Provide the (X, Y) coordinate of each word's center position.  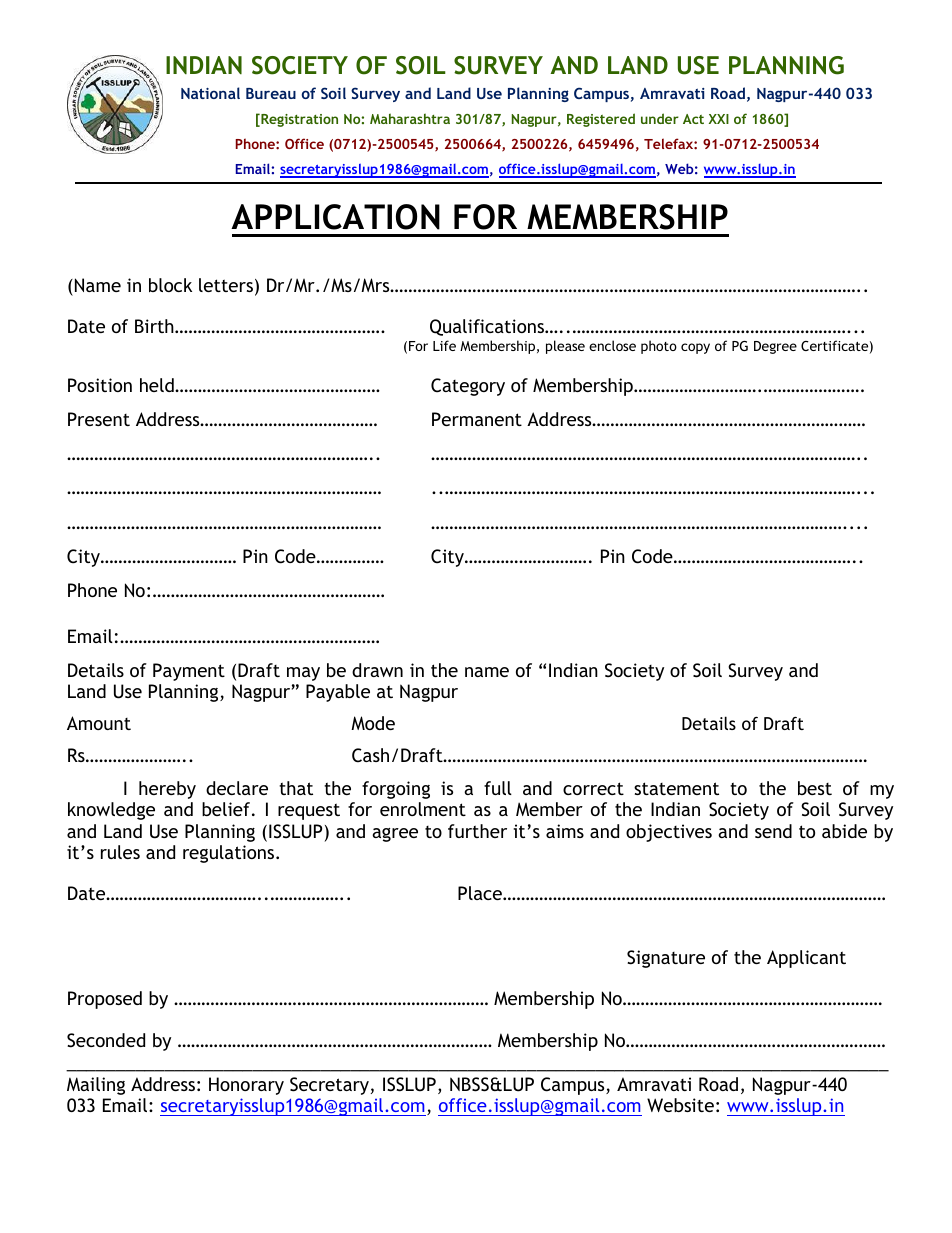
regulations (230, 854)
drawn (377, 670)
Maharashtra (410, 118)
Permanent (477, 419)
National (210, 93)
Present (99, 419)
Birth (155, 326)
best (815, 788)
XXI (719, 119)
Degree (775, 347)
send (773, 831)
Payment (189, 672)
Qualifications (488, 327)
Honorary (246, 1086)
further (477, 831)
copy (695, 348)
